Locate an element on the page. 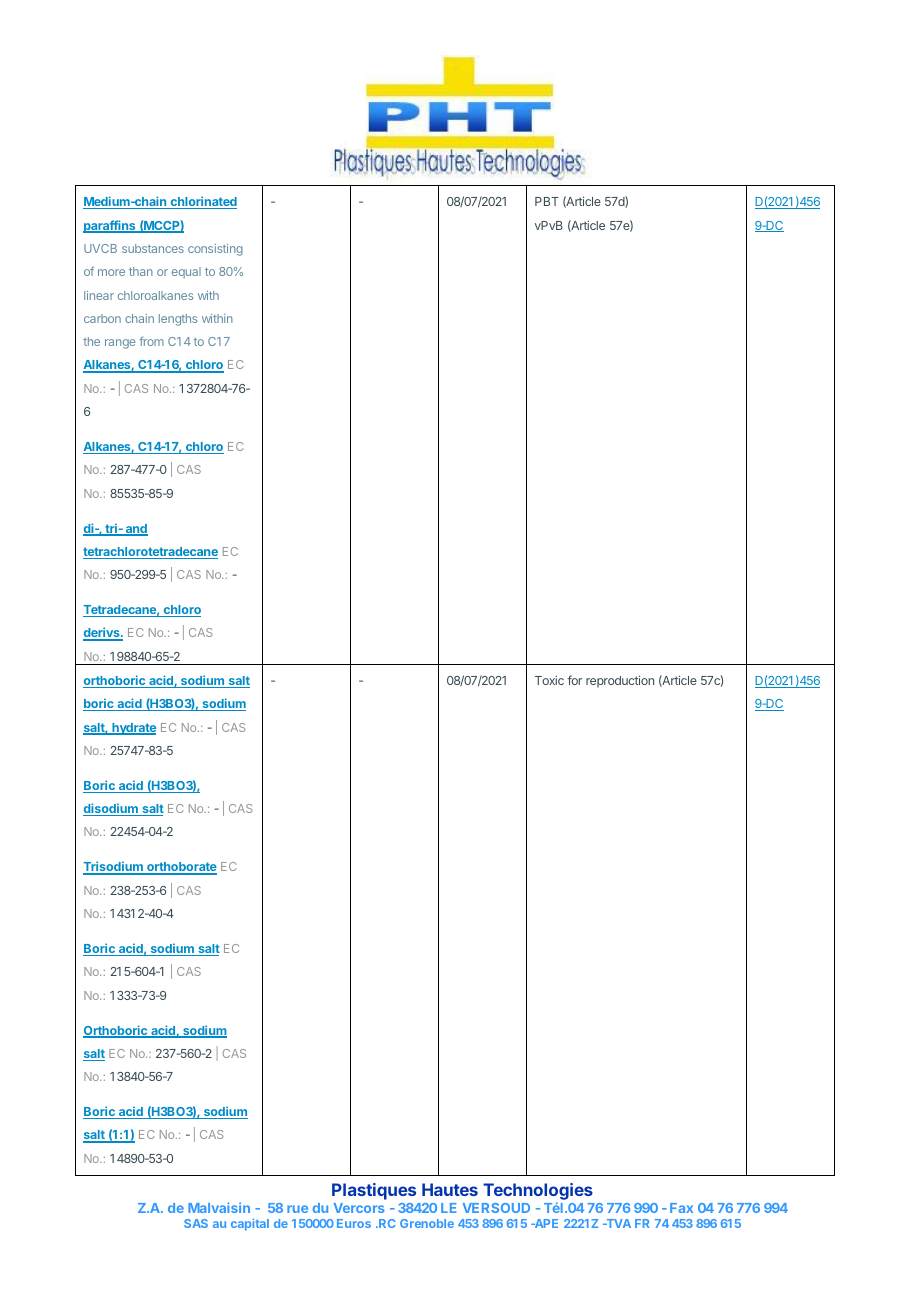  reproduction is located at coordinates (620, 681).
